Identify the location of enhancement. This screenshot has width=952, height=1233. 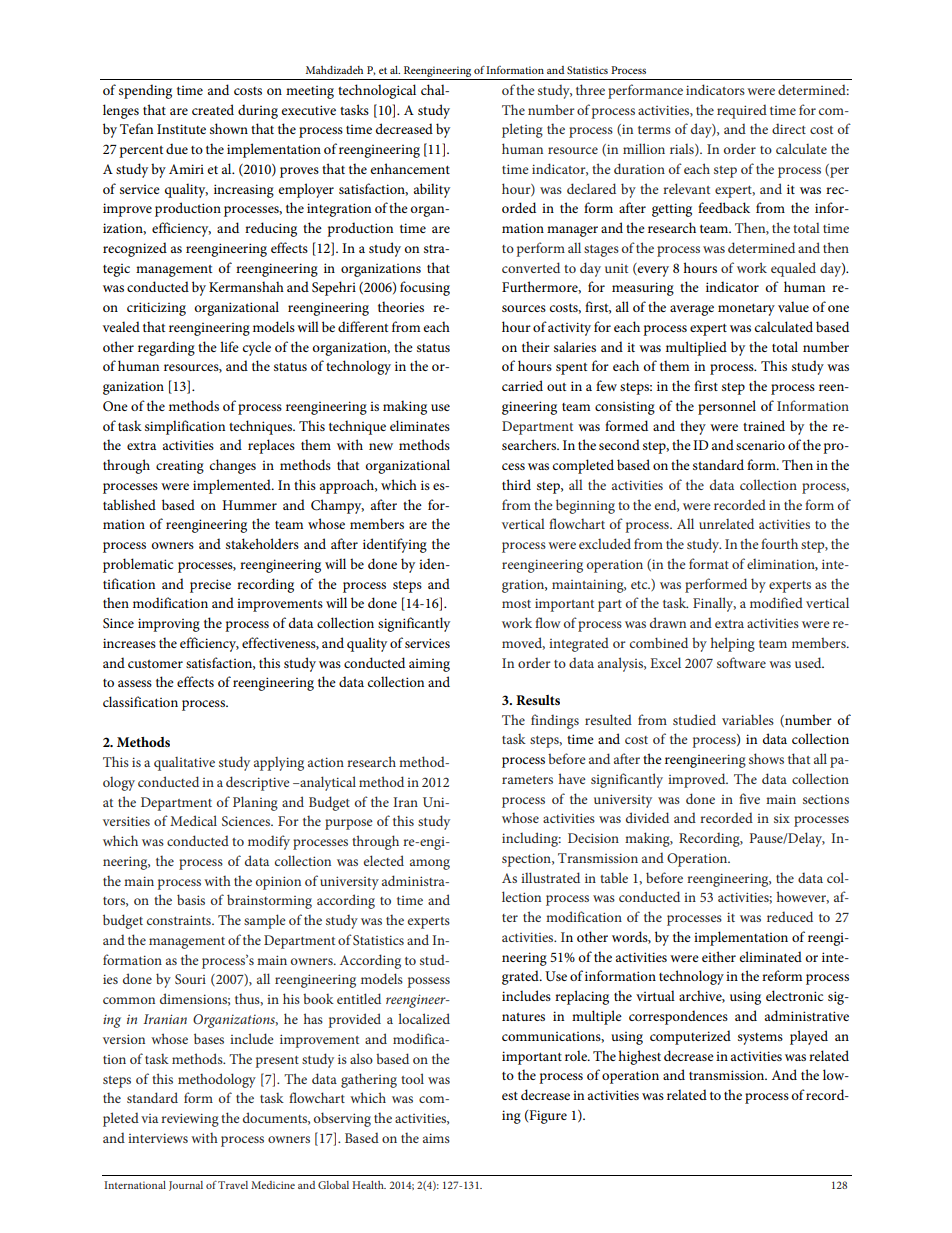
(410, 168).
